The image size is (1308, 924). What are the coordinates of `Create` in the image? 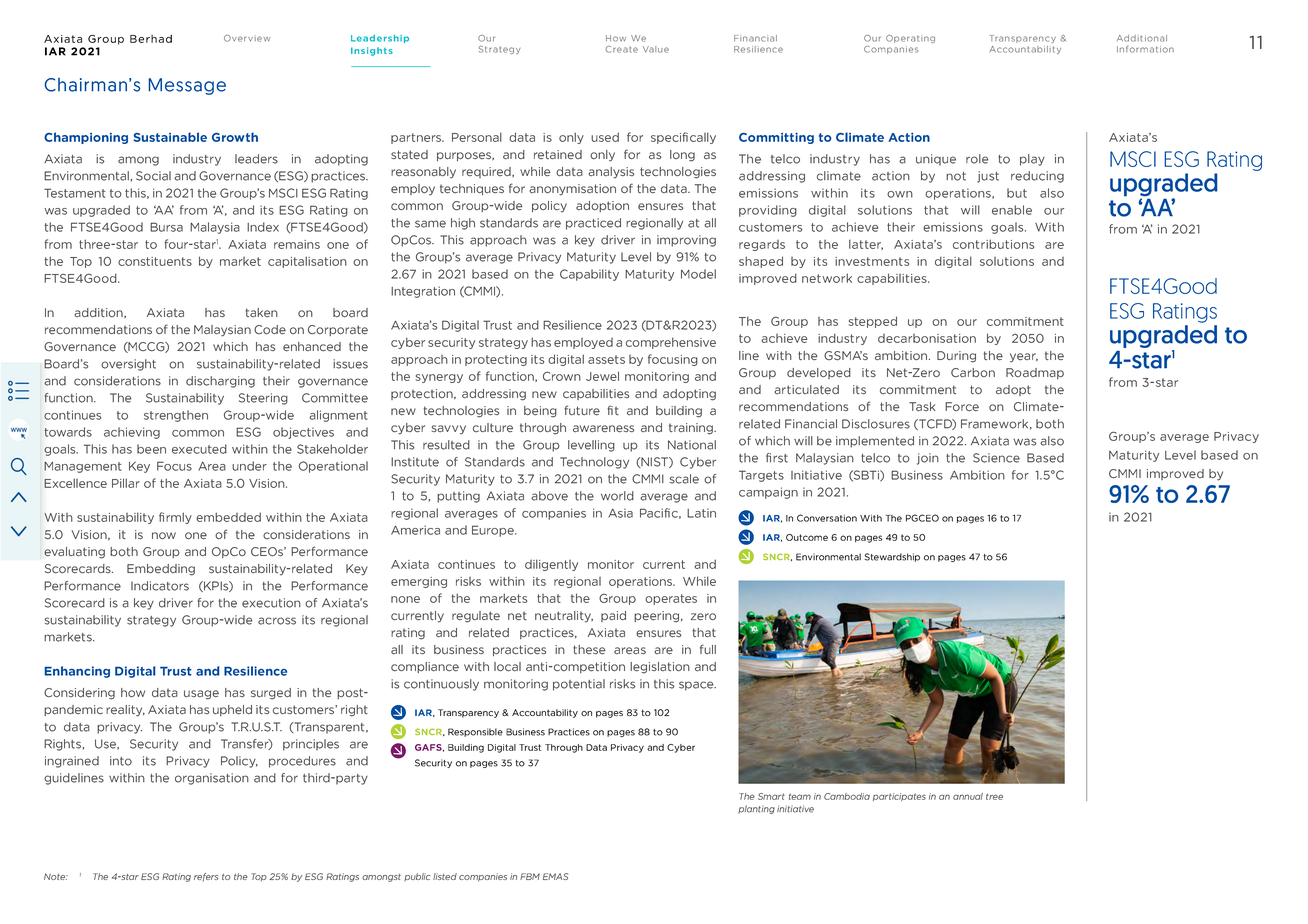 It's located at (622, 49).
